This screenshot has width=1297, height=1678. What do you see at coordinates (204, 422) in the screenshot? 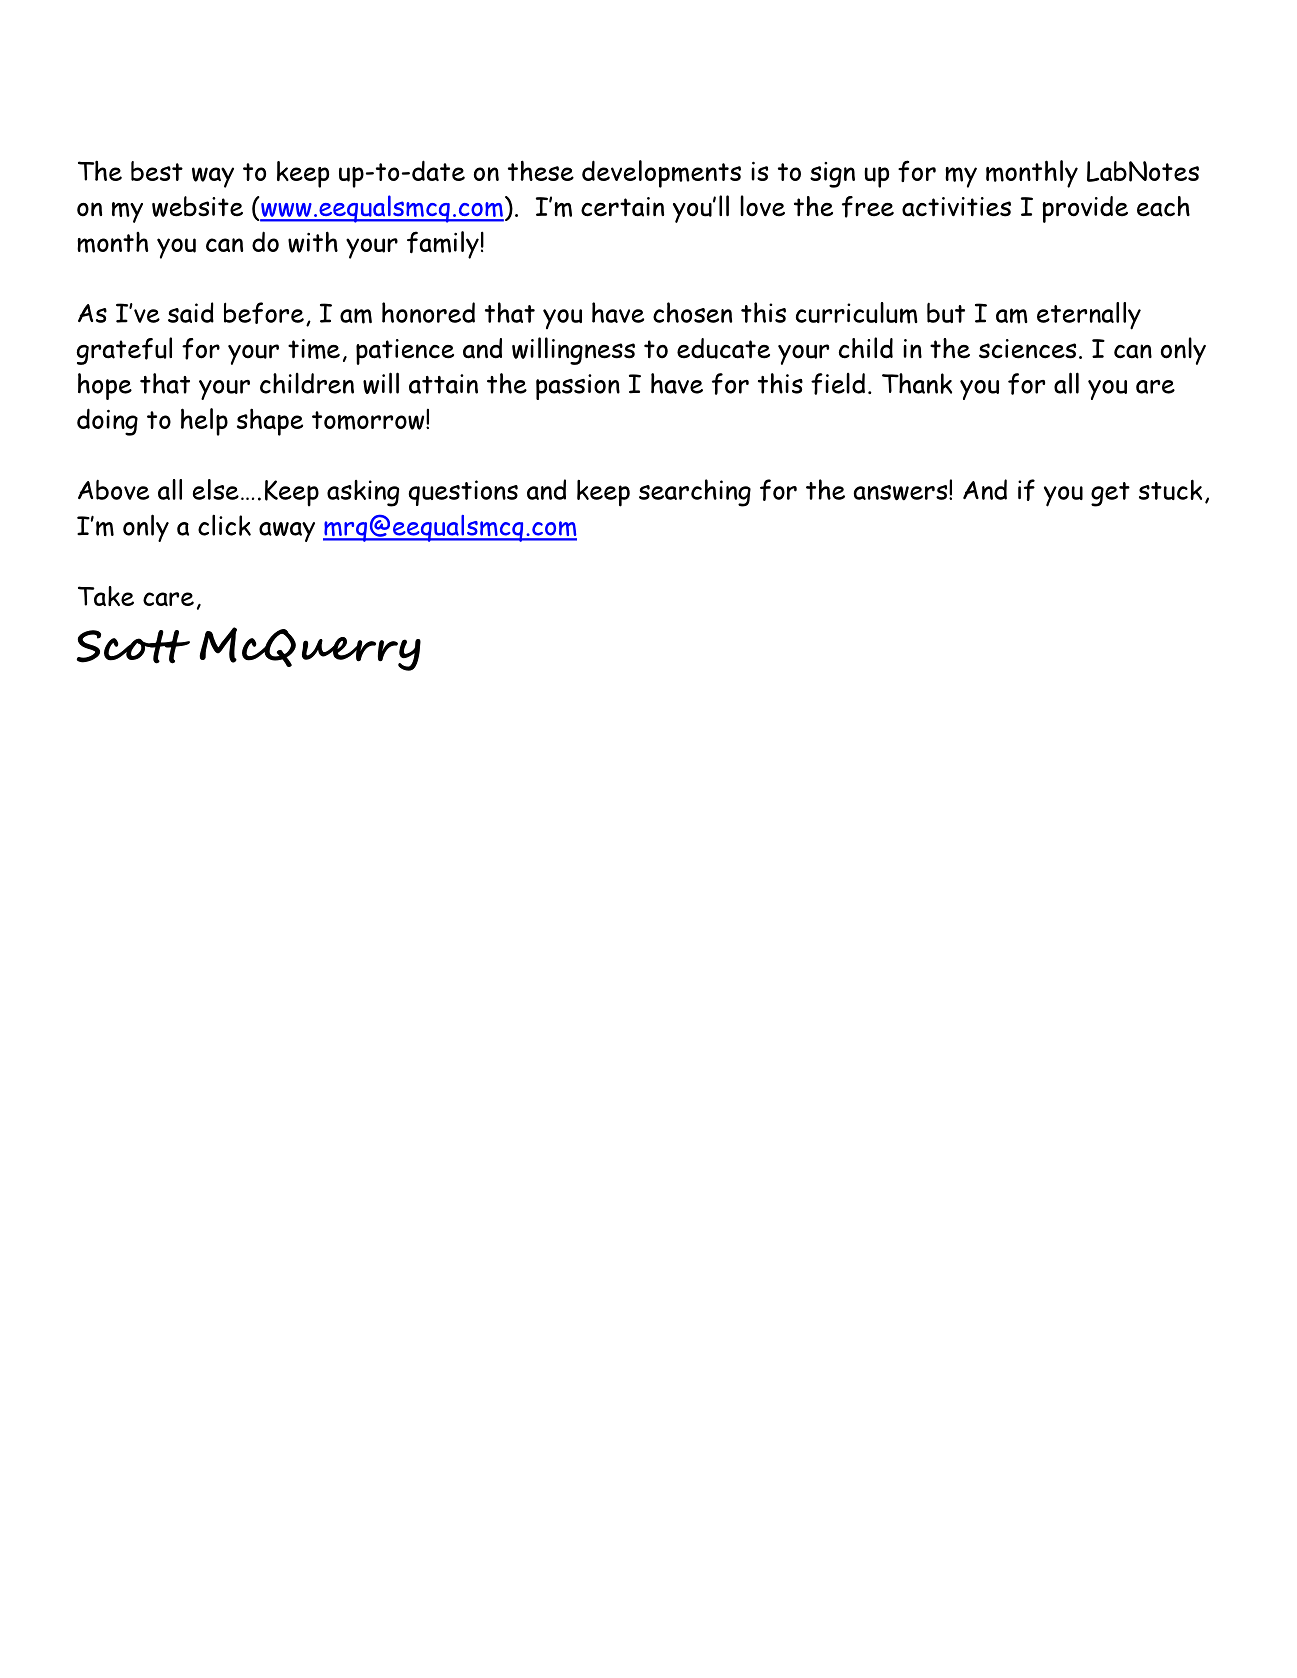
I see `help` at bounding box center [204, 422].
